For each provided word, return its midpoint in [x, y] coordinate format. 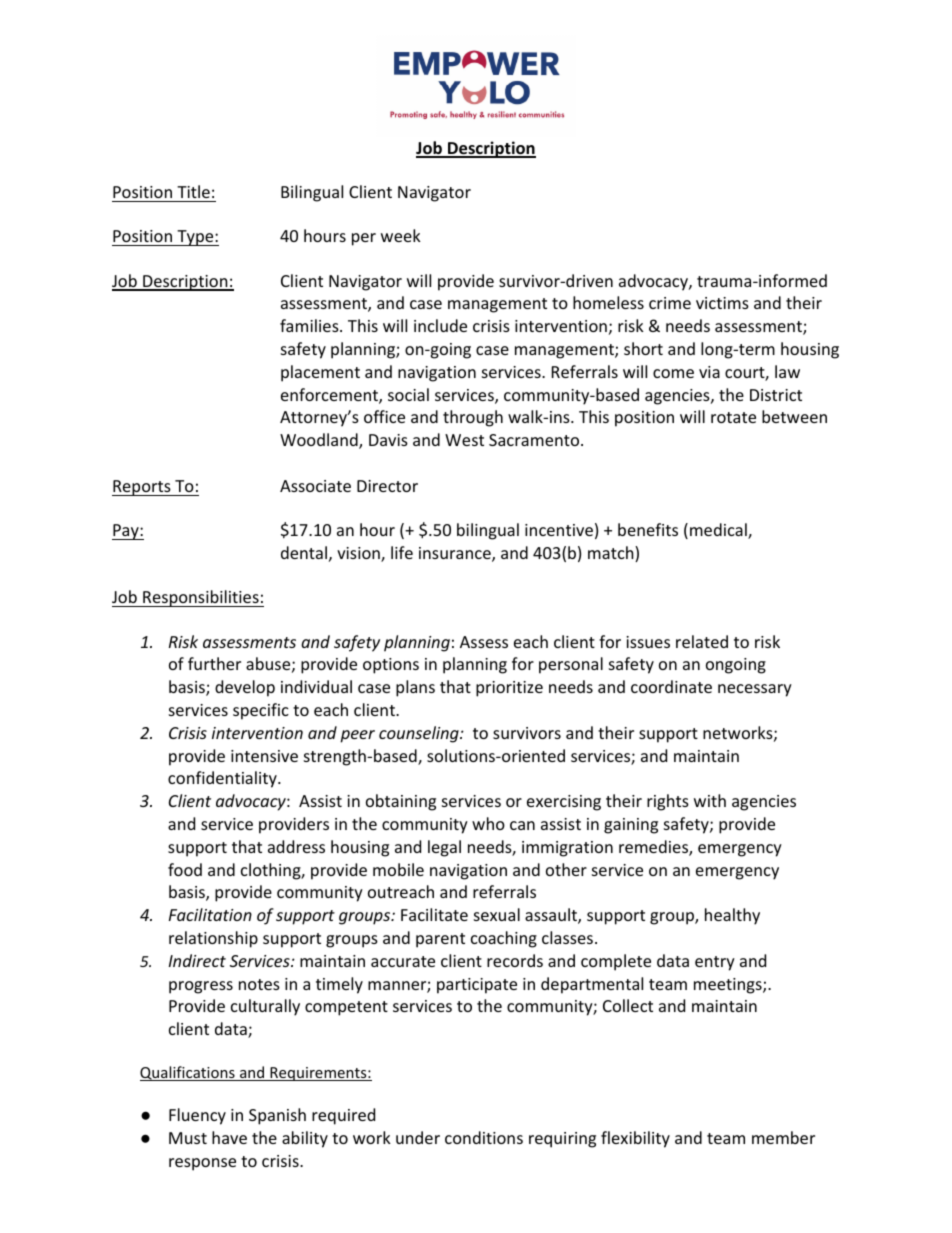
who [488, 823]
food [185, 869]
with [710, 800]
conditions [484, 1137]
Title [193, 191]
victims [722, 303]
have [229, 1137]
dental [304, 552]
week [401, 235]
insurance [456, 554]
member [783, 1137]
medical [719, 531]
